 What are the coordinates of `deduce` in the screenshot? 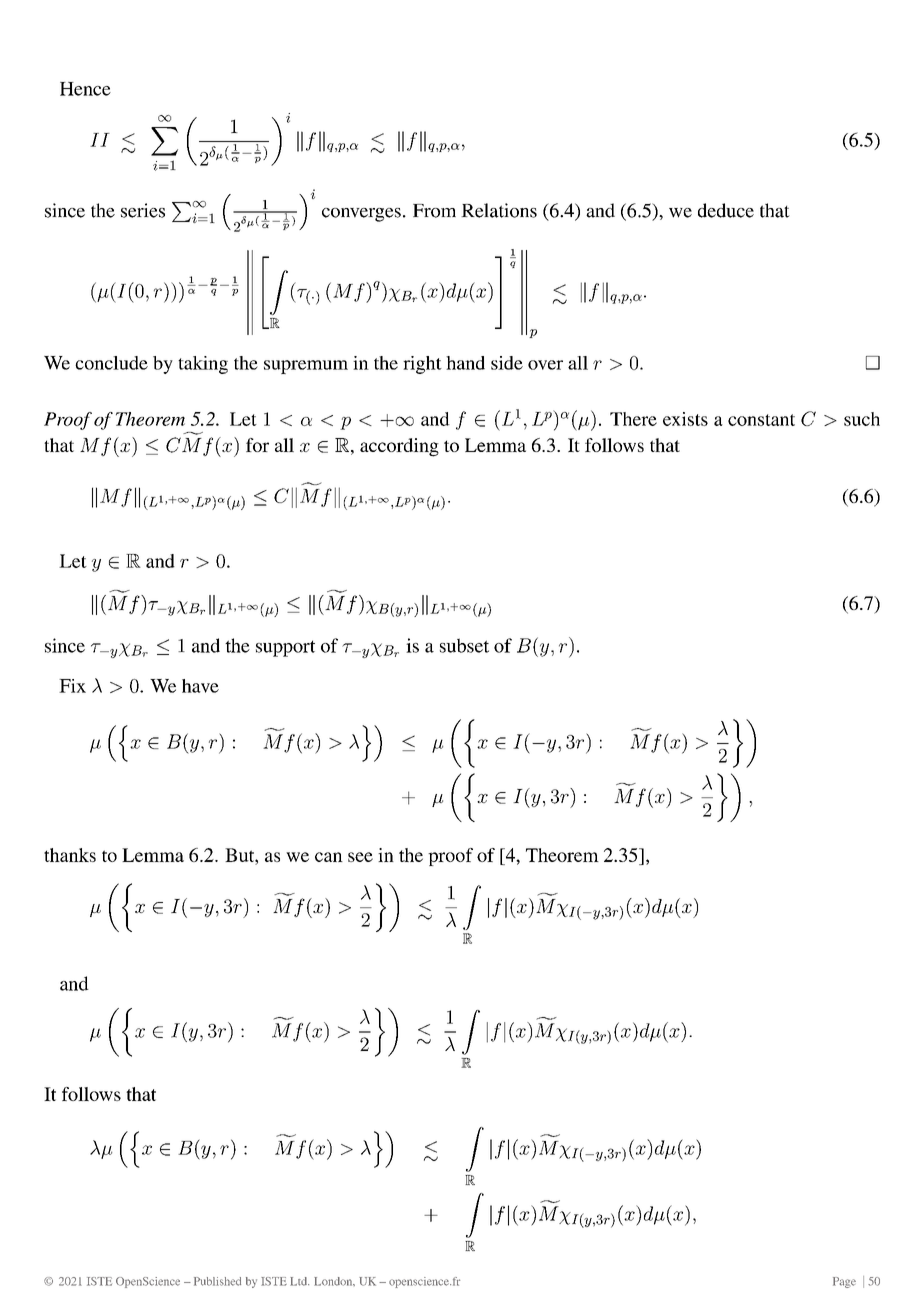 It's located at (726, 210).
